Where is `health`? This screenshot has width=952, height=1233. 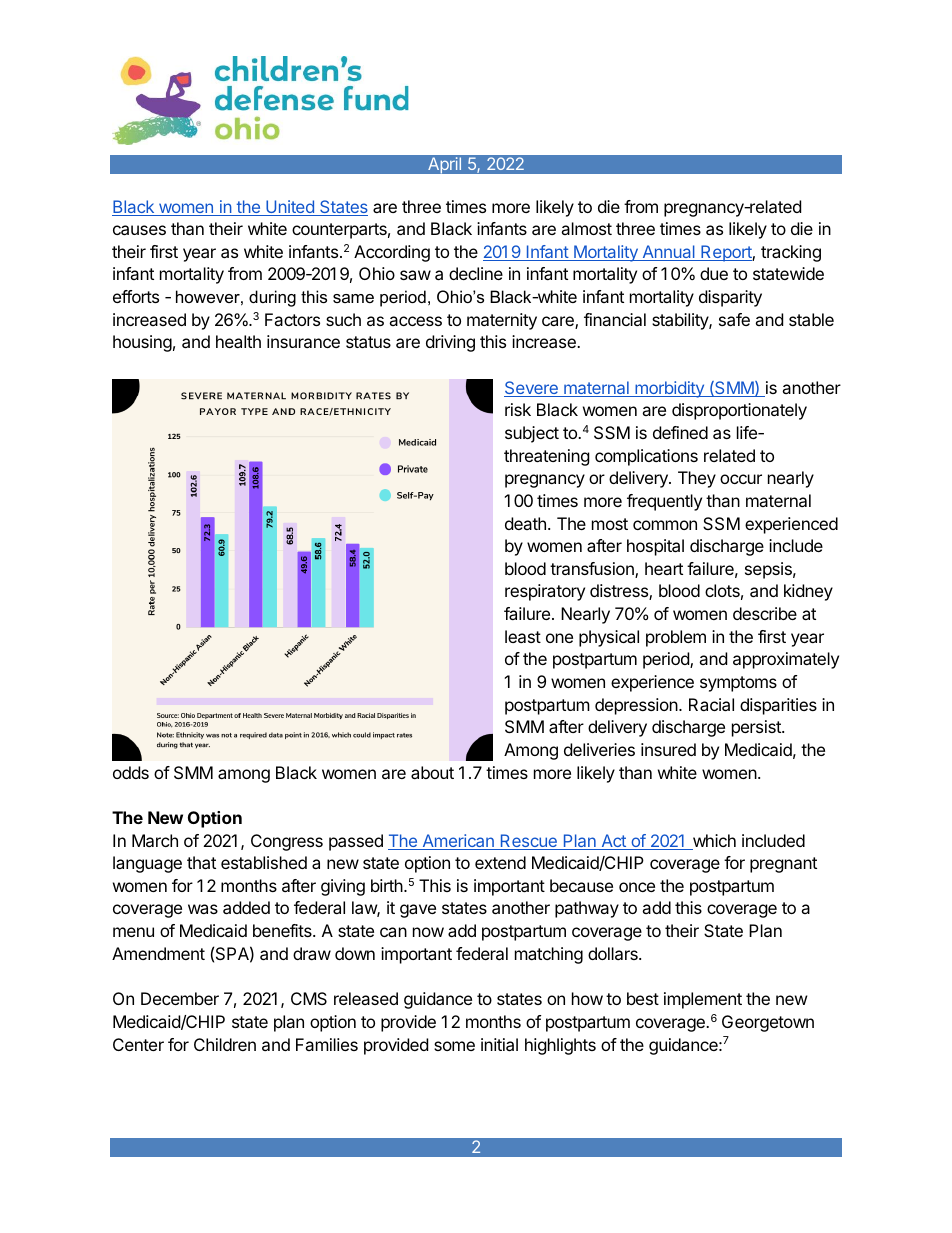 health is located at coordinates (238, 341).
